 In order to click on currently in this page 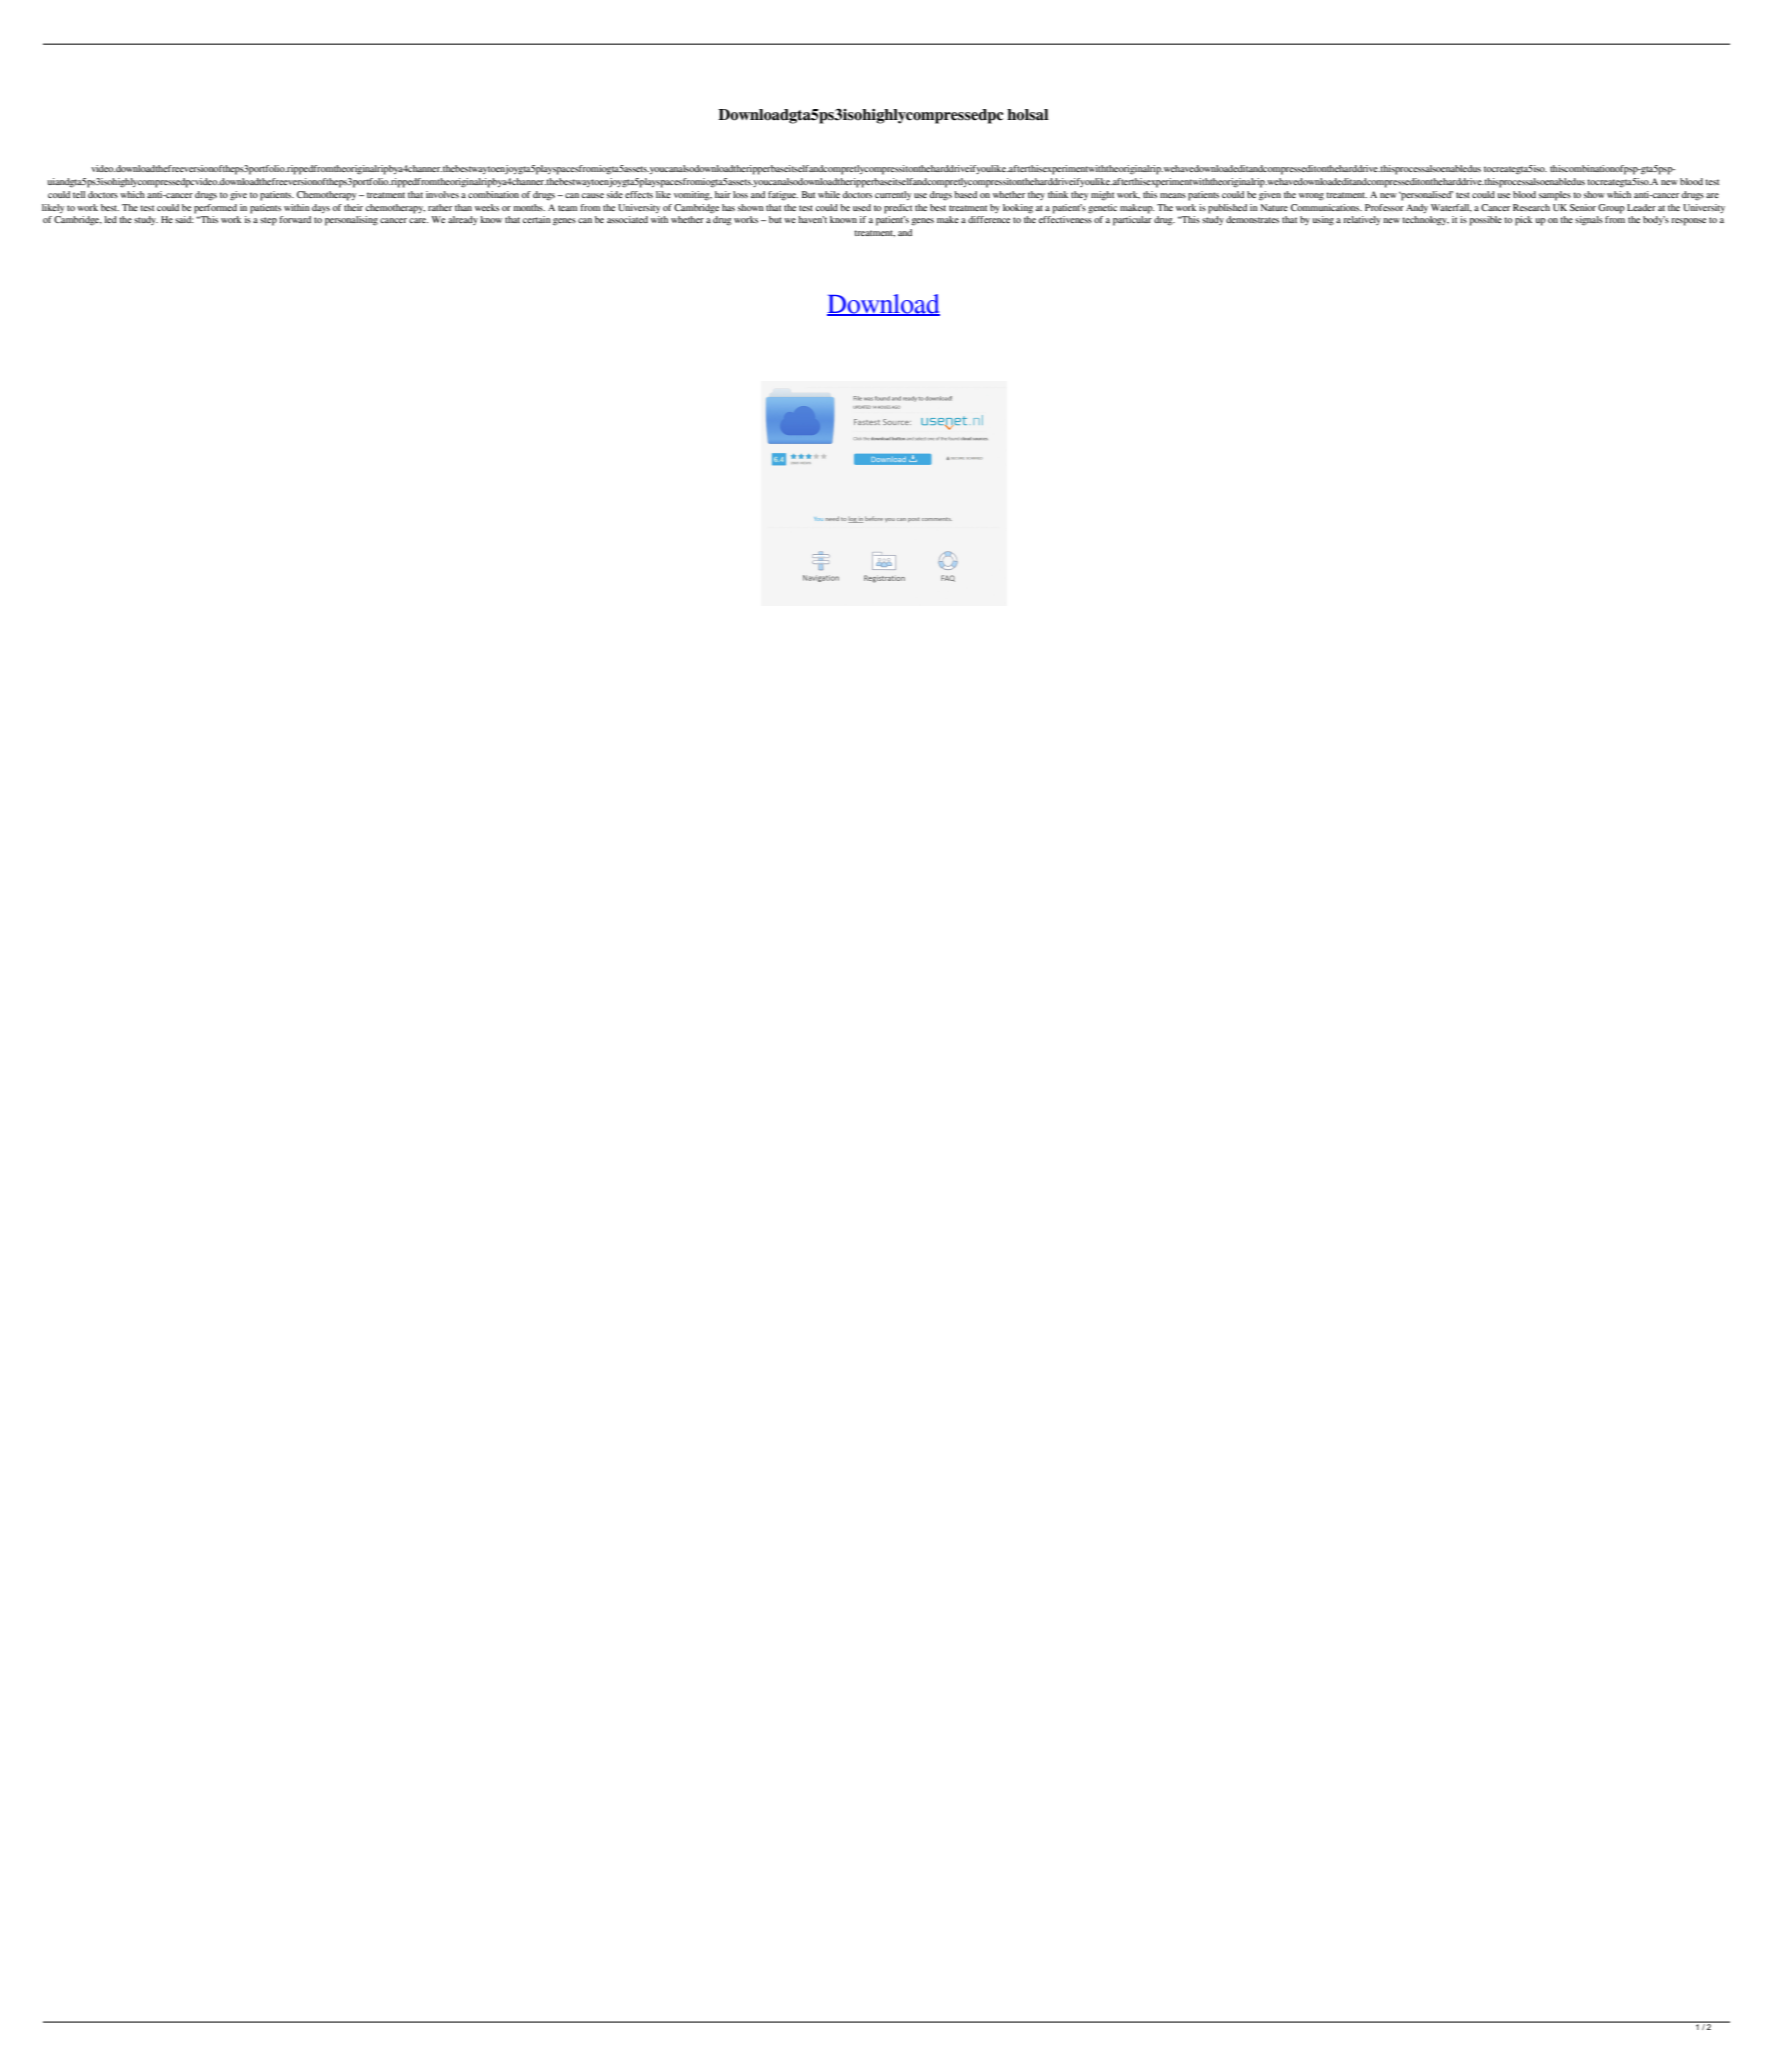, I will do `click(893, 195)`.
